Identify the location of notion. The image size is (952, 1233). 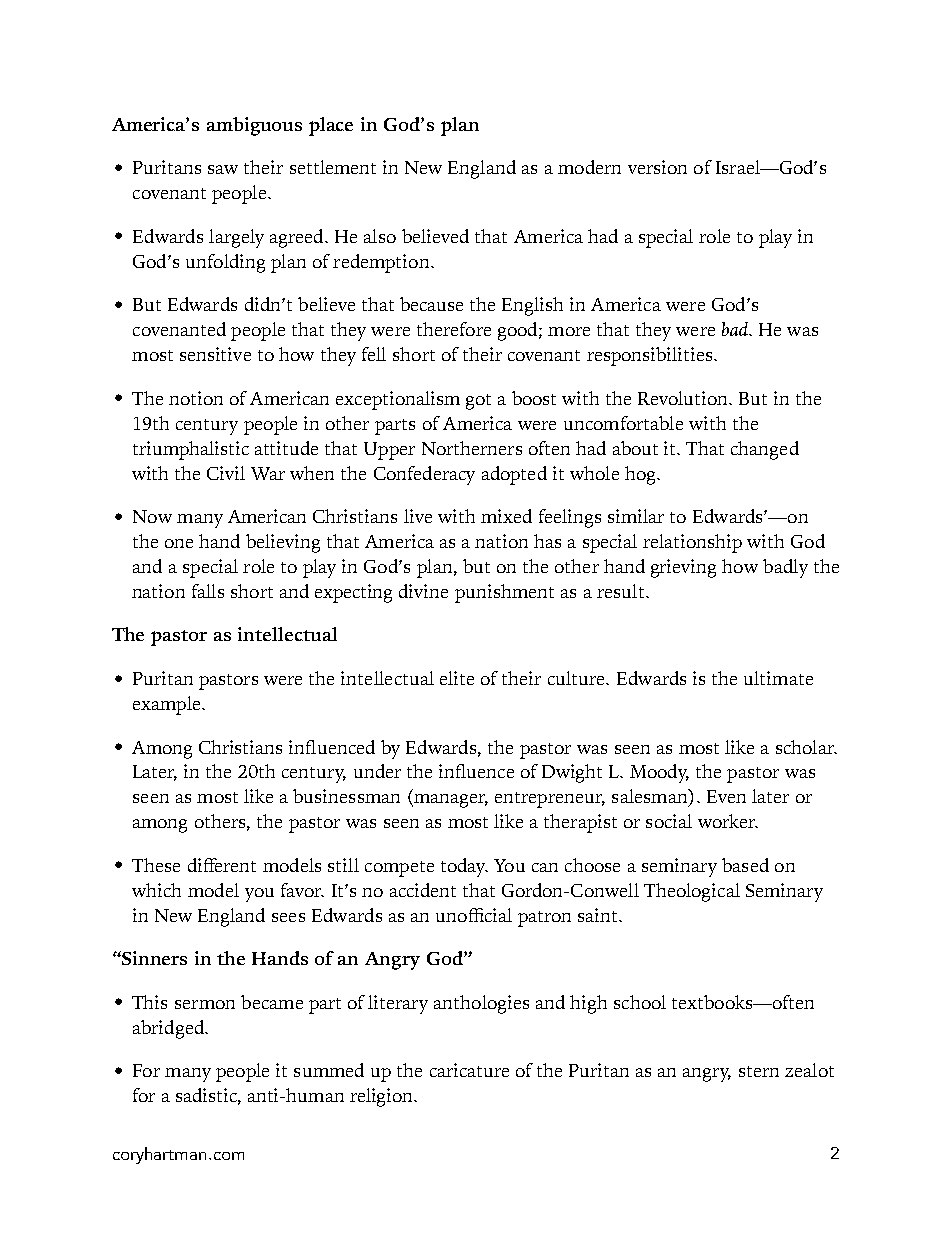
(196, 398).
